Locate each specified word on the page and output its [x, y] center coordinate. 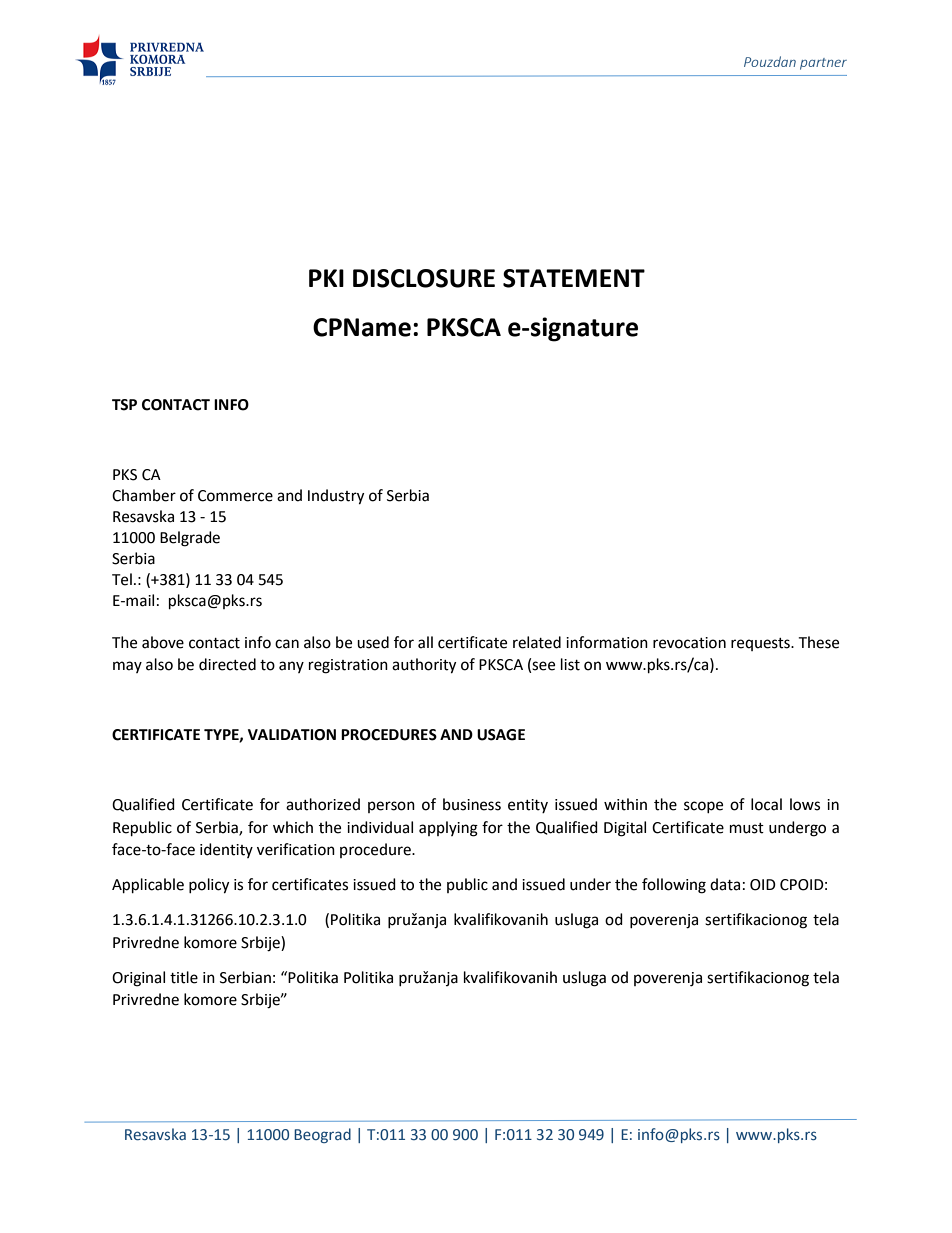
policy [209, 886]
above [163, 642]
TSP [124, 405]
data [725, 884]
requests [761, 644]
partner [823, 64]
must [747, 828]
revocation [689, 643]
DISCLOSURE [424, 278]
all [425, 642]
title [184, 977]
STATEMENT [574, 278]
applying [448, 829]
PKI [326, 278]
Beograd [322, 1135]
